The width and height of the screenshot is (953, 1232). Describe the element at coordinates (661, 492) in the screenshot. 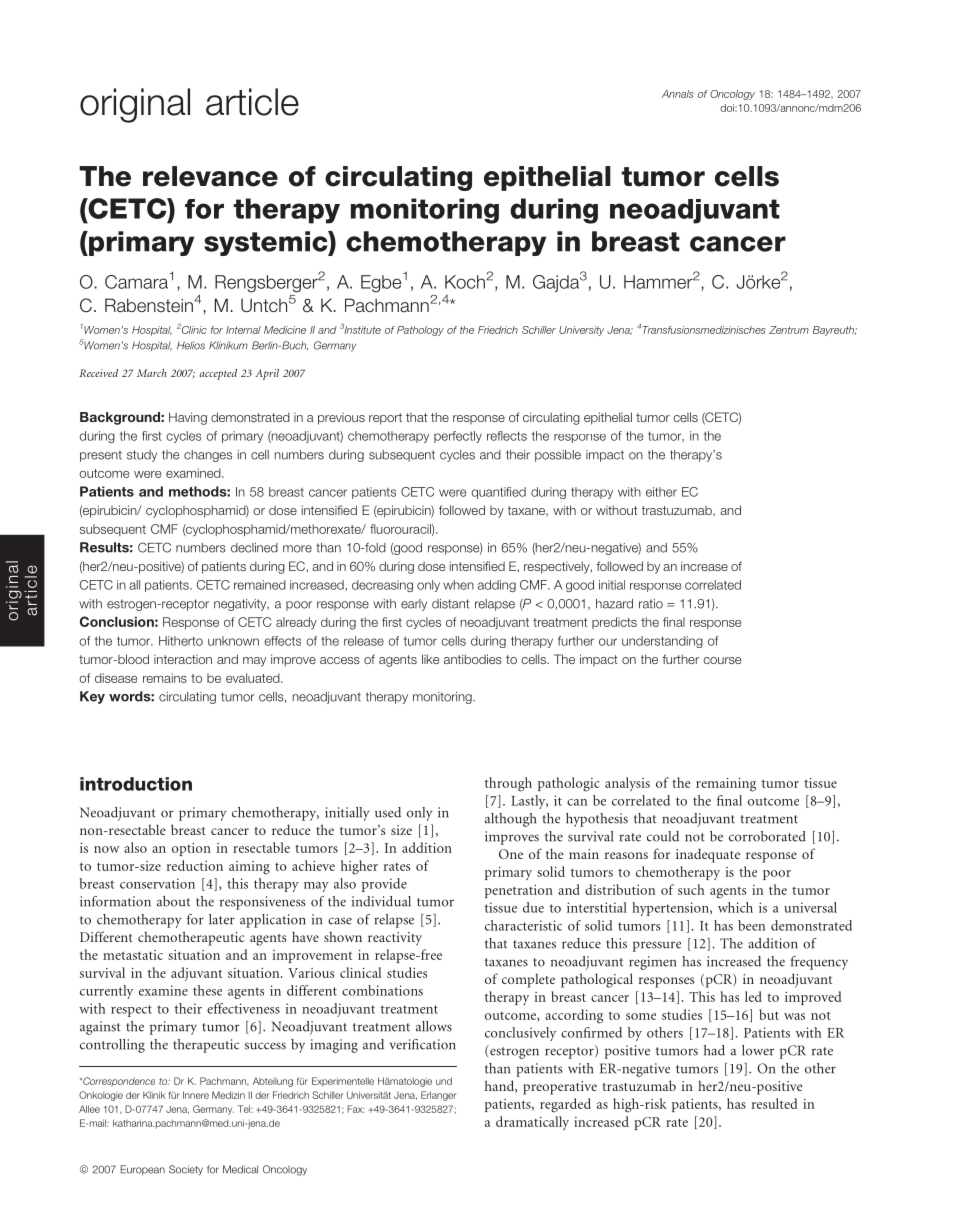

I see `either` at that location.
